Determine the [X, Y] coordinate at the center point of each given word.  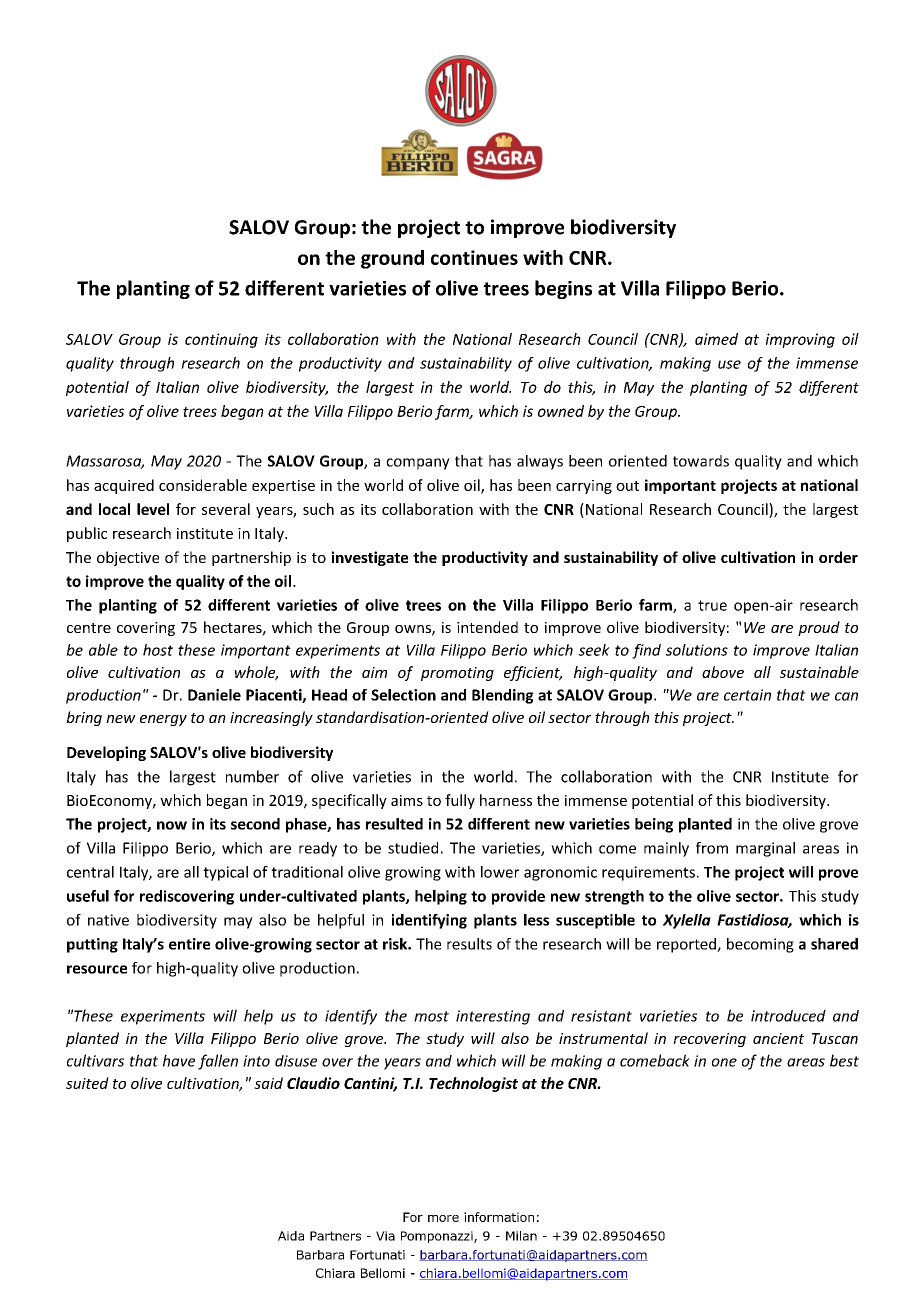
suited [87, 1083]
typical [225, 873]
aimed [716, 339]
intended [487, 627]
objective [128, 558]
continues [474, 257]
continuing [221, 340]
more [443, 1218]
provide [518, 897]
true [712, 605]
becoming [760, 945]
